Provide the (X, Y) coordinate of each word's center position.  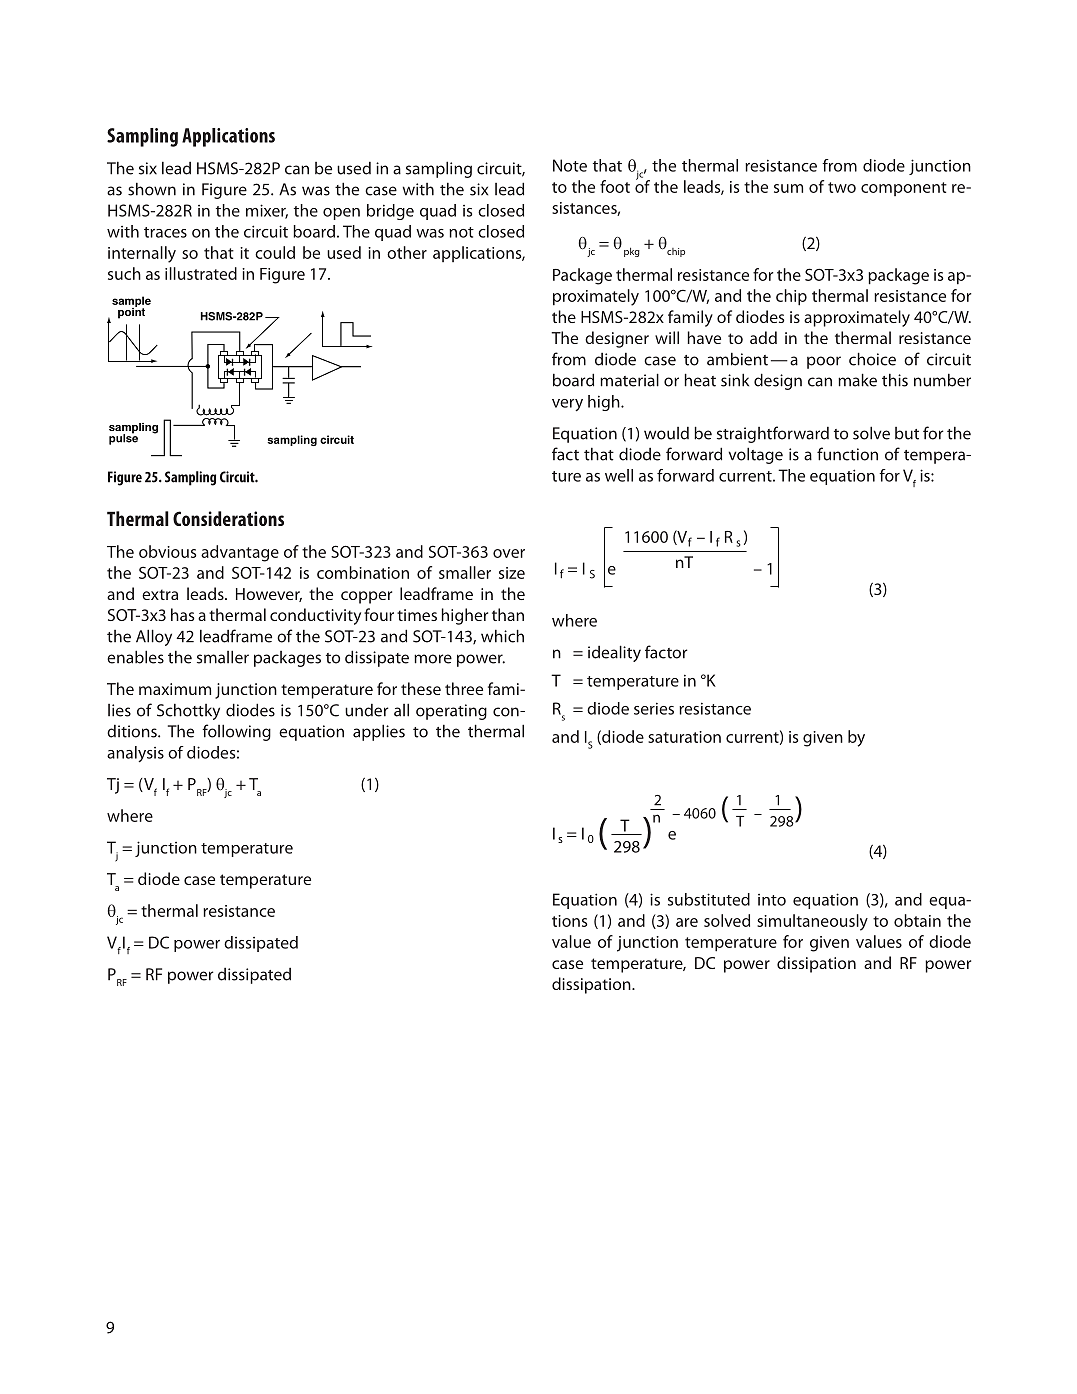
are (687, 922)
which (502, 636)
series (654, 708)
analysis (135, 754)
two (842, 187)
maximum (175, 689)
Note (570, 165)
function (847, 454)
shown (152, 189)
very (567, 405)
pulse (123, 438)
